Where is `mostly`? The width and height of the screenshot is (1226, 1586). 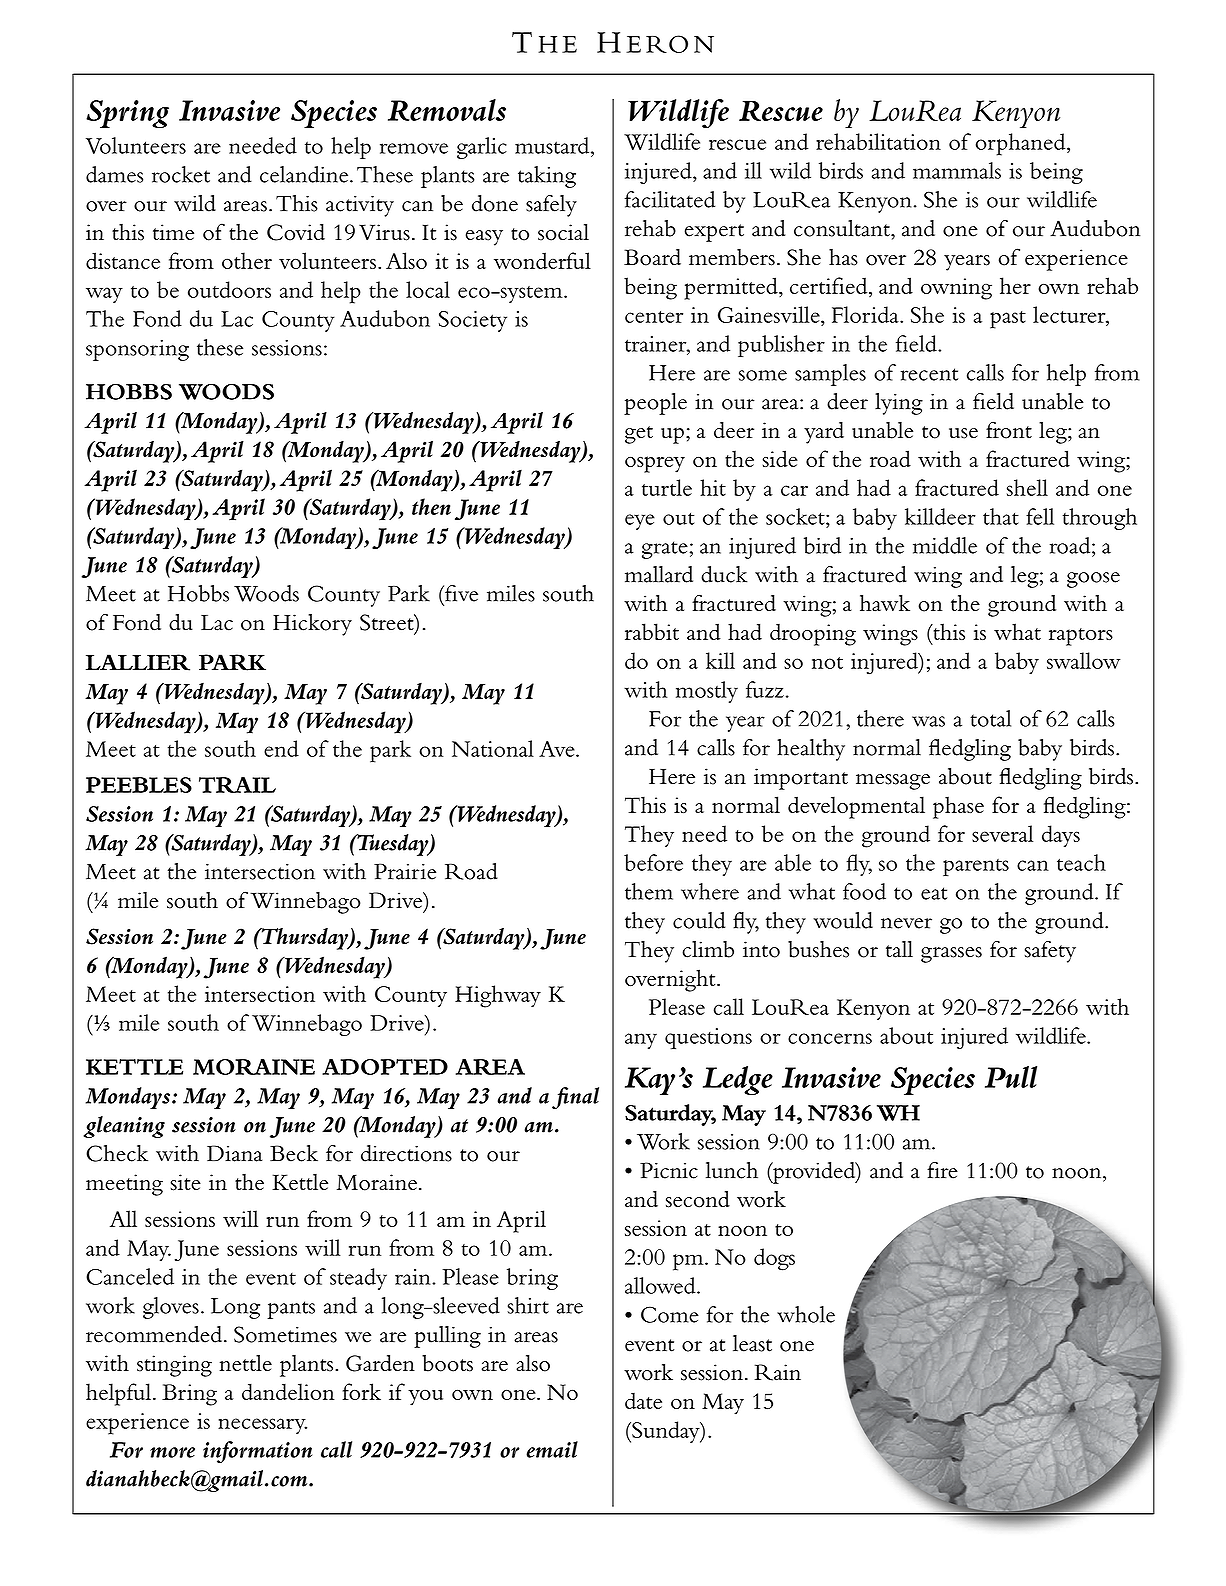
mostly is located at coordinates (707, 692).
